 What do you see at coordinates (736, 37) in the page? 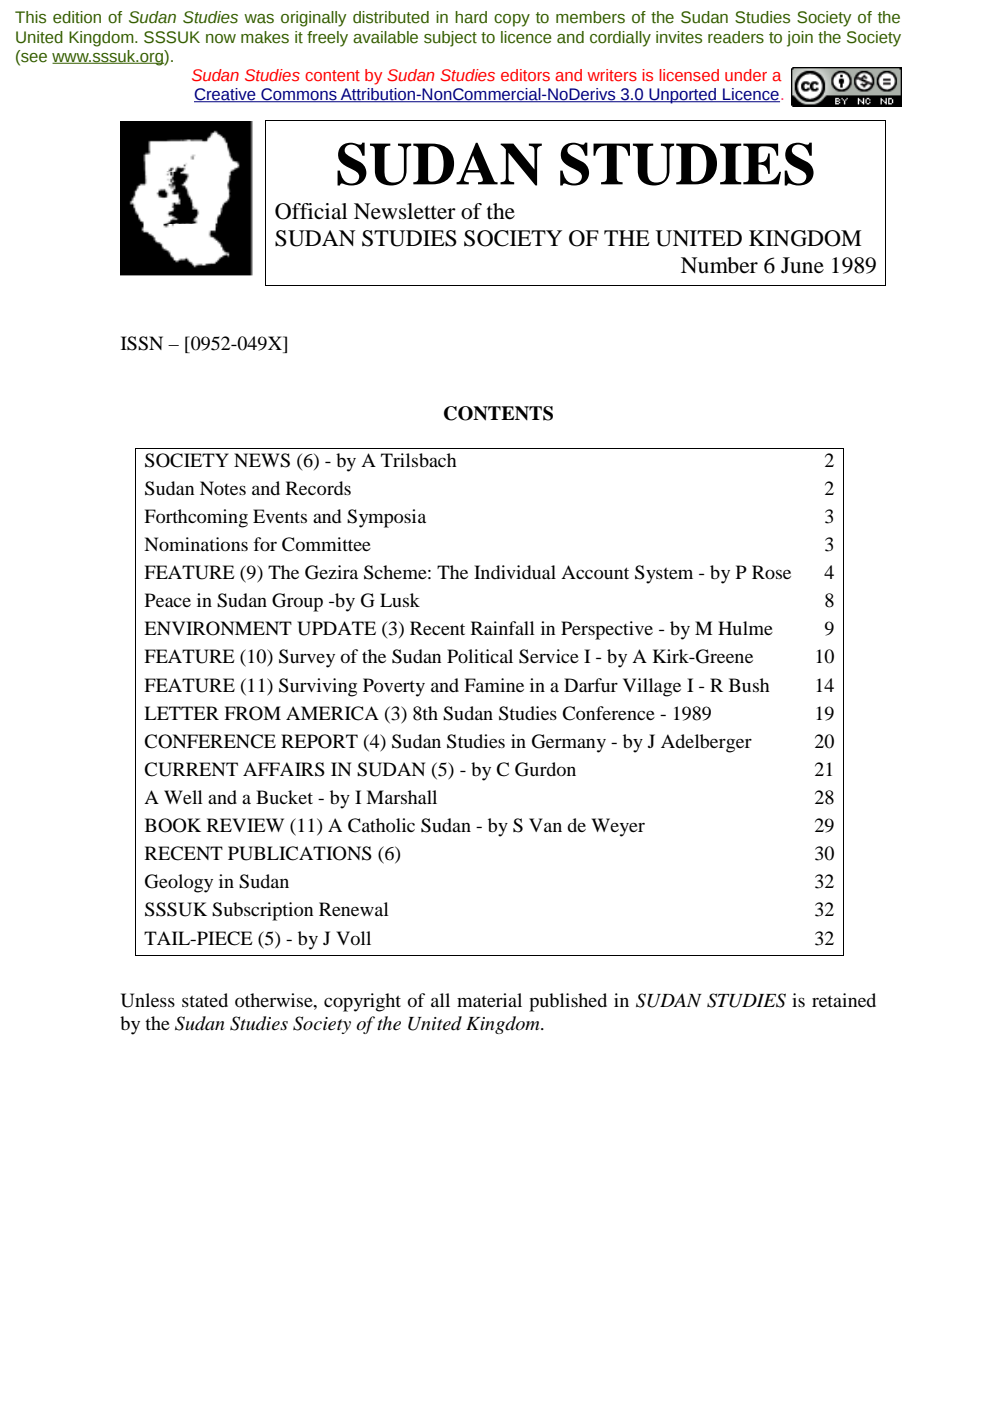
I see `readers` at bounding box center [736, 37].
